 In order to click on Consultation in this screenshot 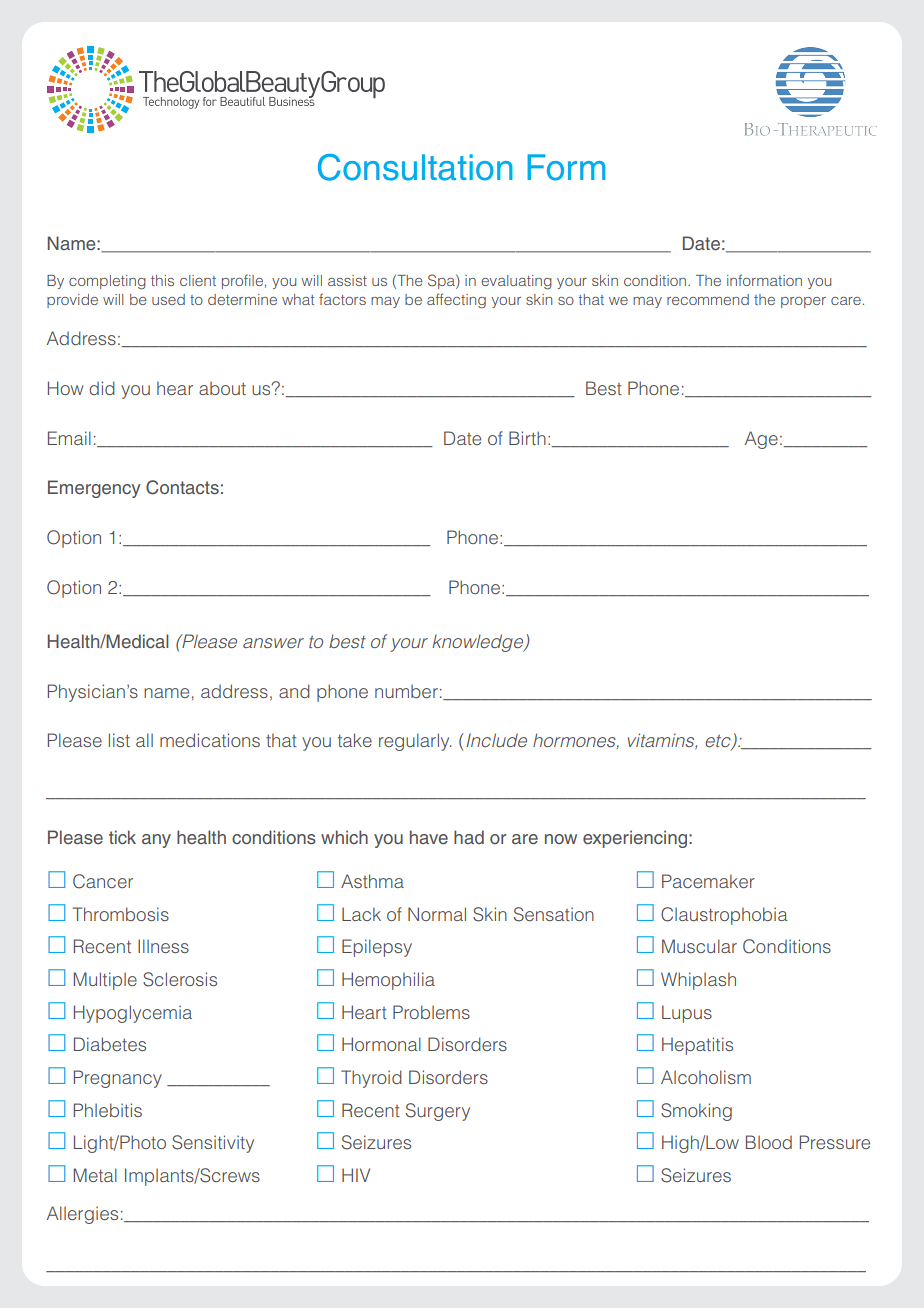, I will do `click(415, 167)`.
